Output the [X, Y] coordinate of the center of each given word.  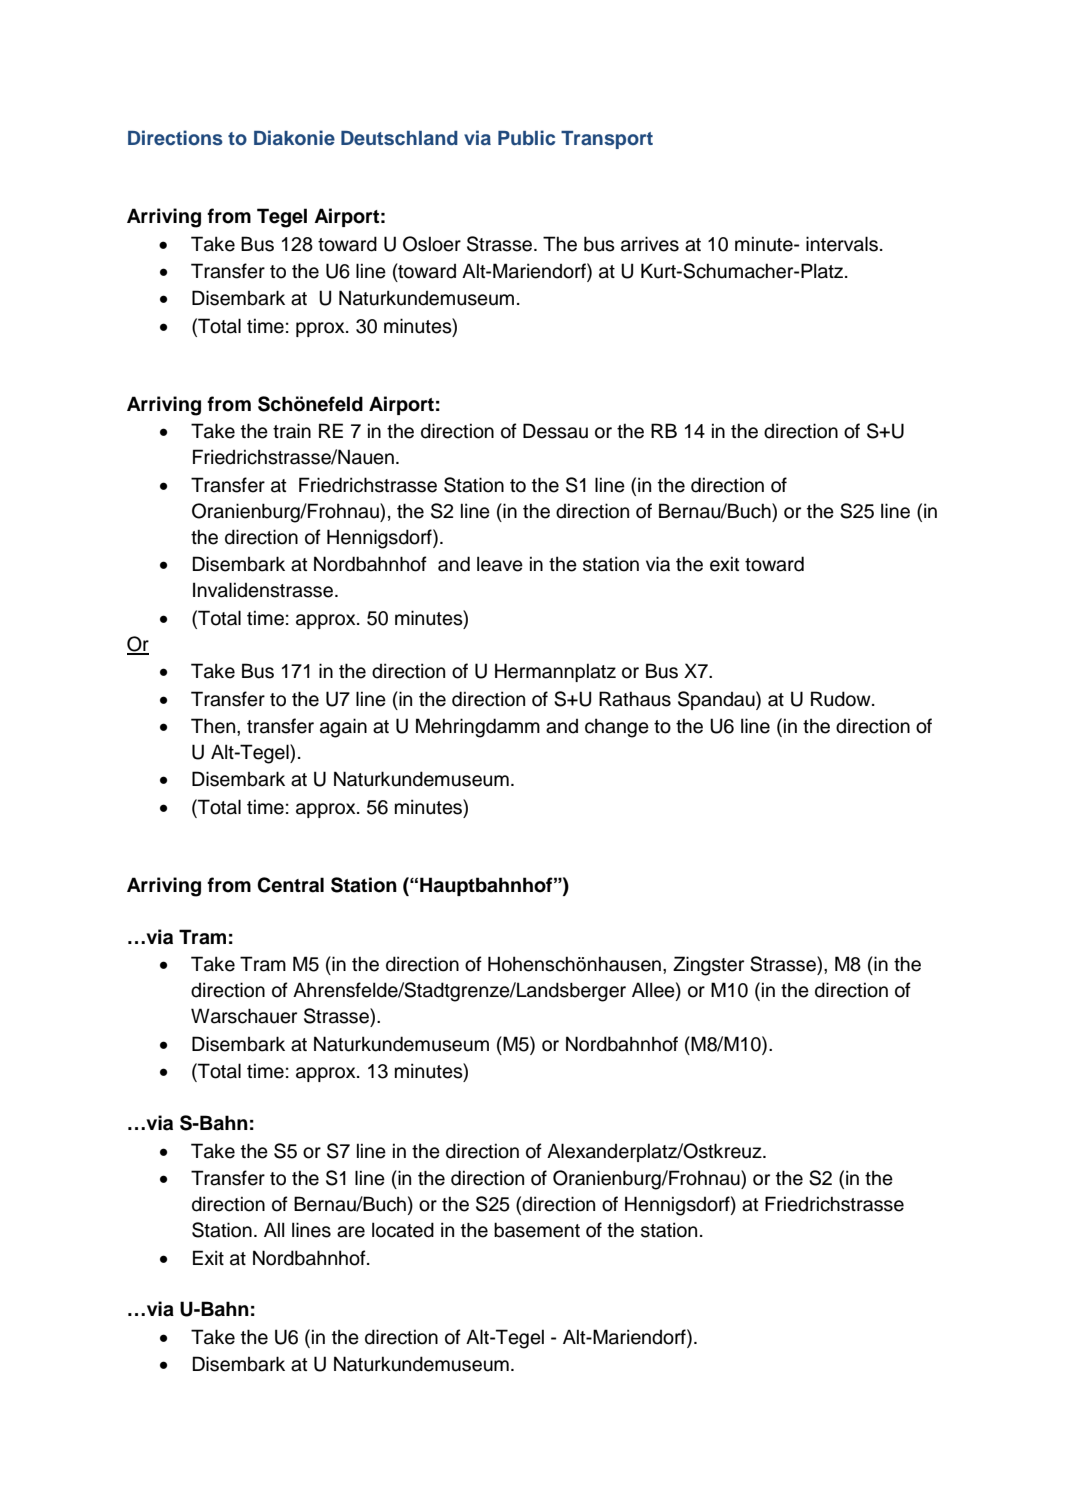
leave [500, 564]
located [403, 1230]
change [617, 728]
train [292, 431]
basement [537, 1230]
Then [214, 726]
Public [526, 138]
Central [290, 885]
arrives [650, 244]
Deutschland [399, 138]
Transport [607, 140]
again [343, 728]
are [351, 1232]
